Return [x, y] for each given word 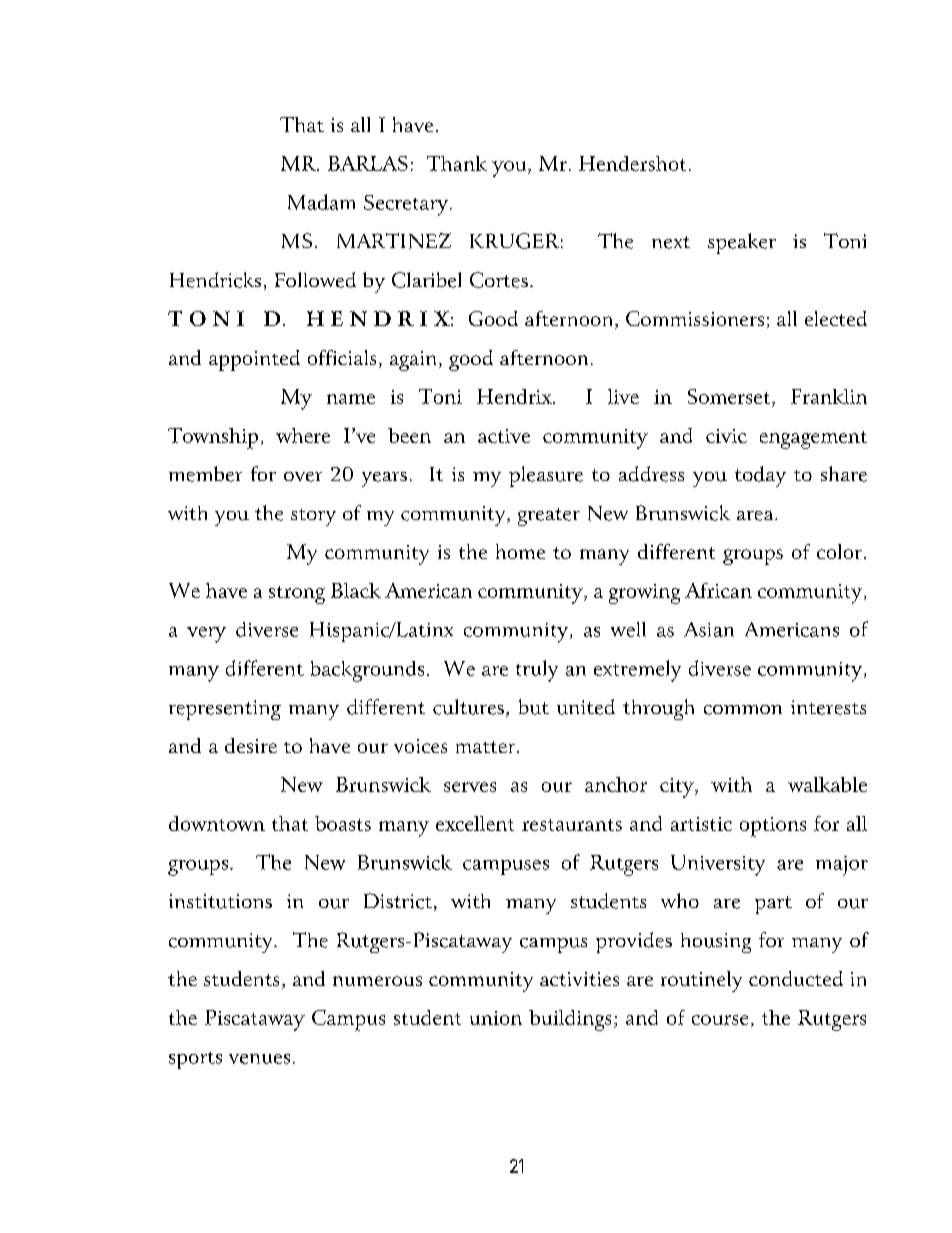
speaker [742, 243]
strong [297, 595]
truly [537, 671]
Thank [457, 163]
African [718, 590]
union [496, 1018]
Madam [321, 202]
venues [259, 1059]
